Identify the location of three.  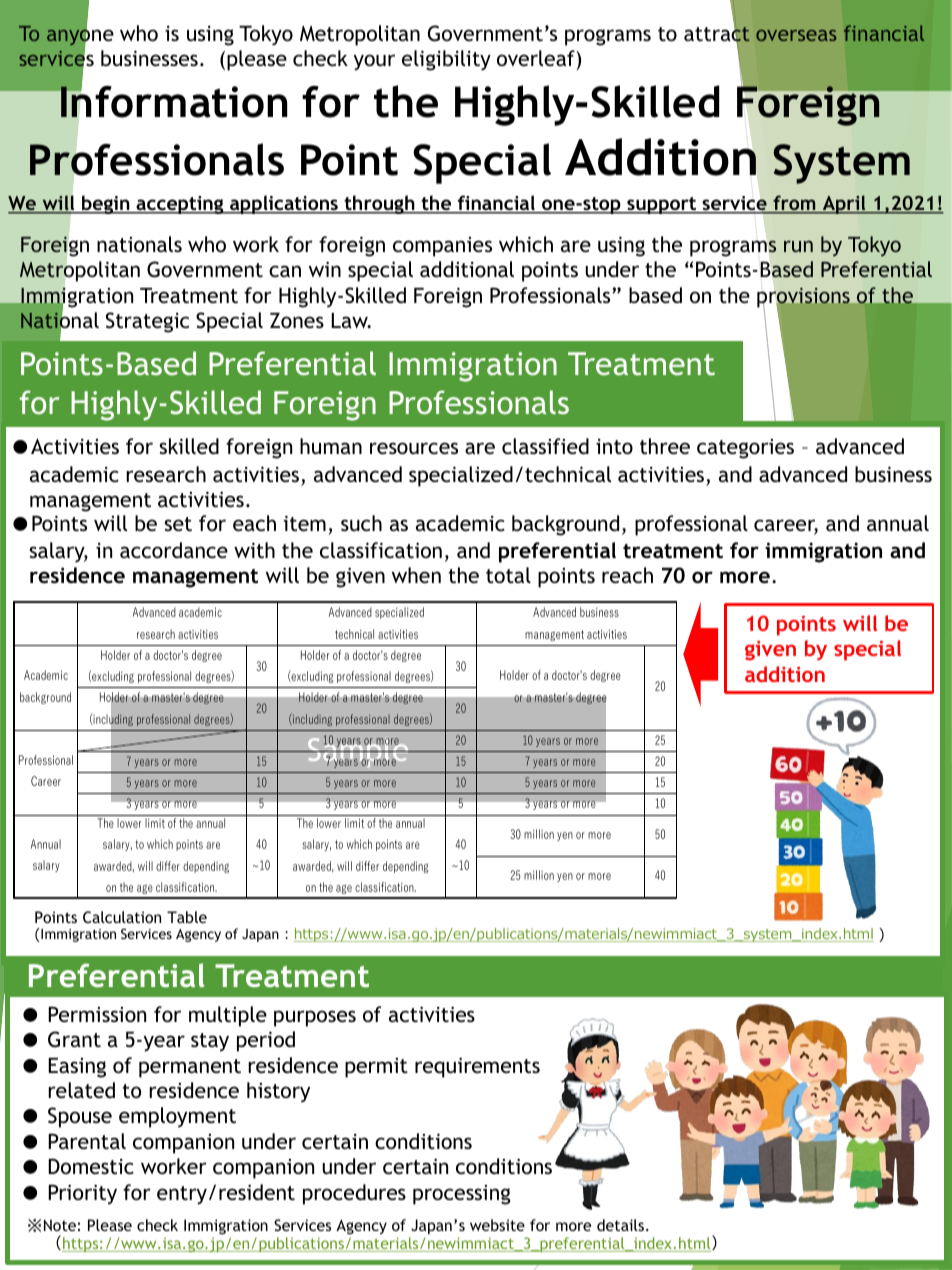
(665, 446).
